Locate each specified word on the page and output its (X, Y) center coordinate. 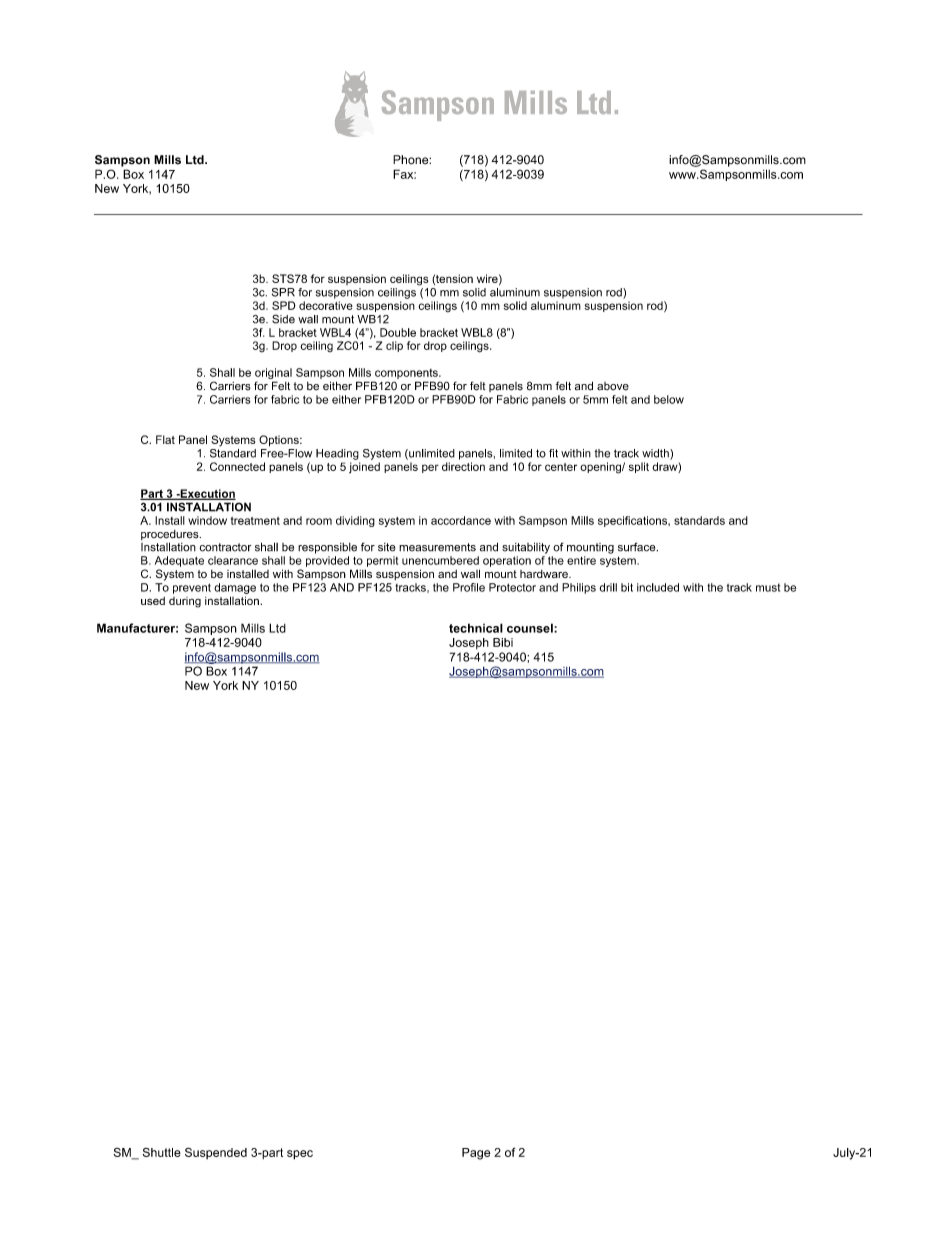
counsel (531, 628)
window (207, 520)
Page (476, 1154)
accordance (461, 520)
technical (476, 628)
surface (638, 547)
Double (398, 332)
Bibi (503, 642)
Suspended (216, 1153)
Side (283, 319)
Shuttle (162, 1152)
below (669, 399)
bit (627, 587)
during (185, 602)
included (658, 587)
